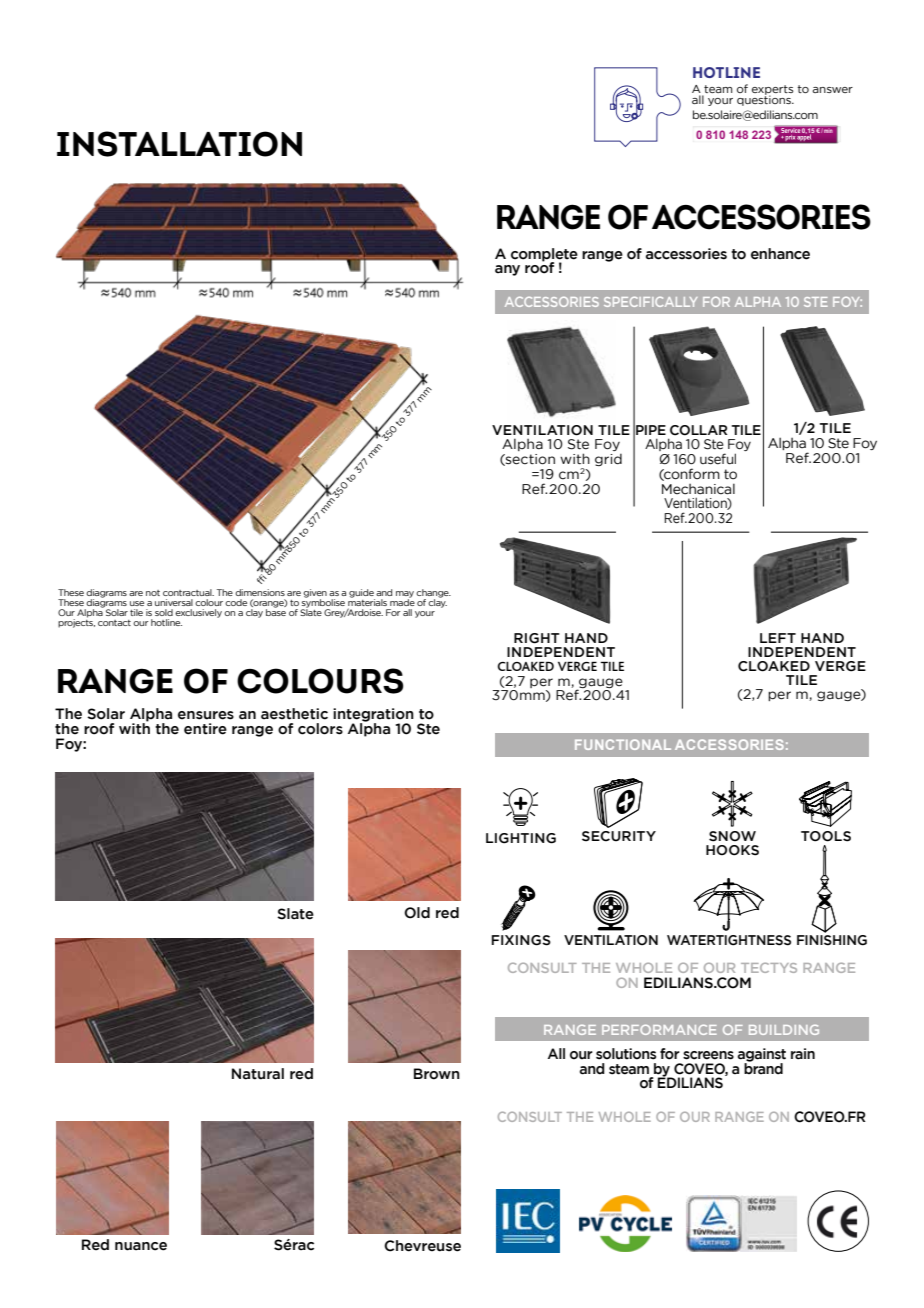  I want to click on RIGHT, so click(537, 638).
